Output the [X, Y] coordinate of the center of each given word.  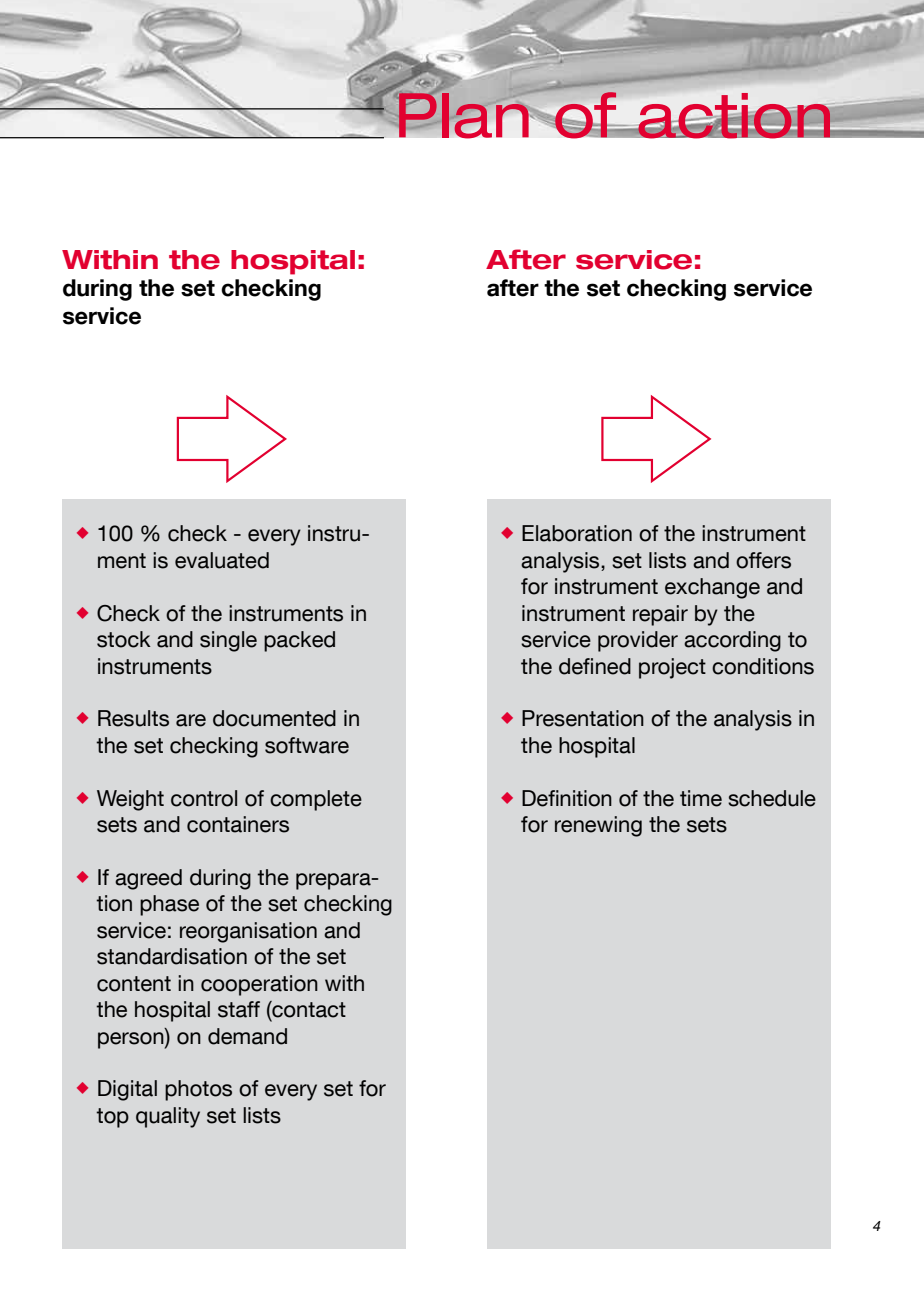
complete [316, 800]
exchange [712, 588]
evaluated [222, 560]
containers [238, 824]
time [701, 798]
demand [247, 1036]
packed [299, 641]
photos [198, 1090]
